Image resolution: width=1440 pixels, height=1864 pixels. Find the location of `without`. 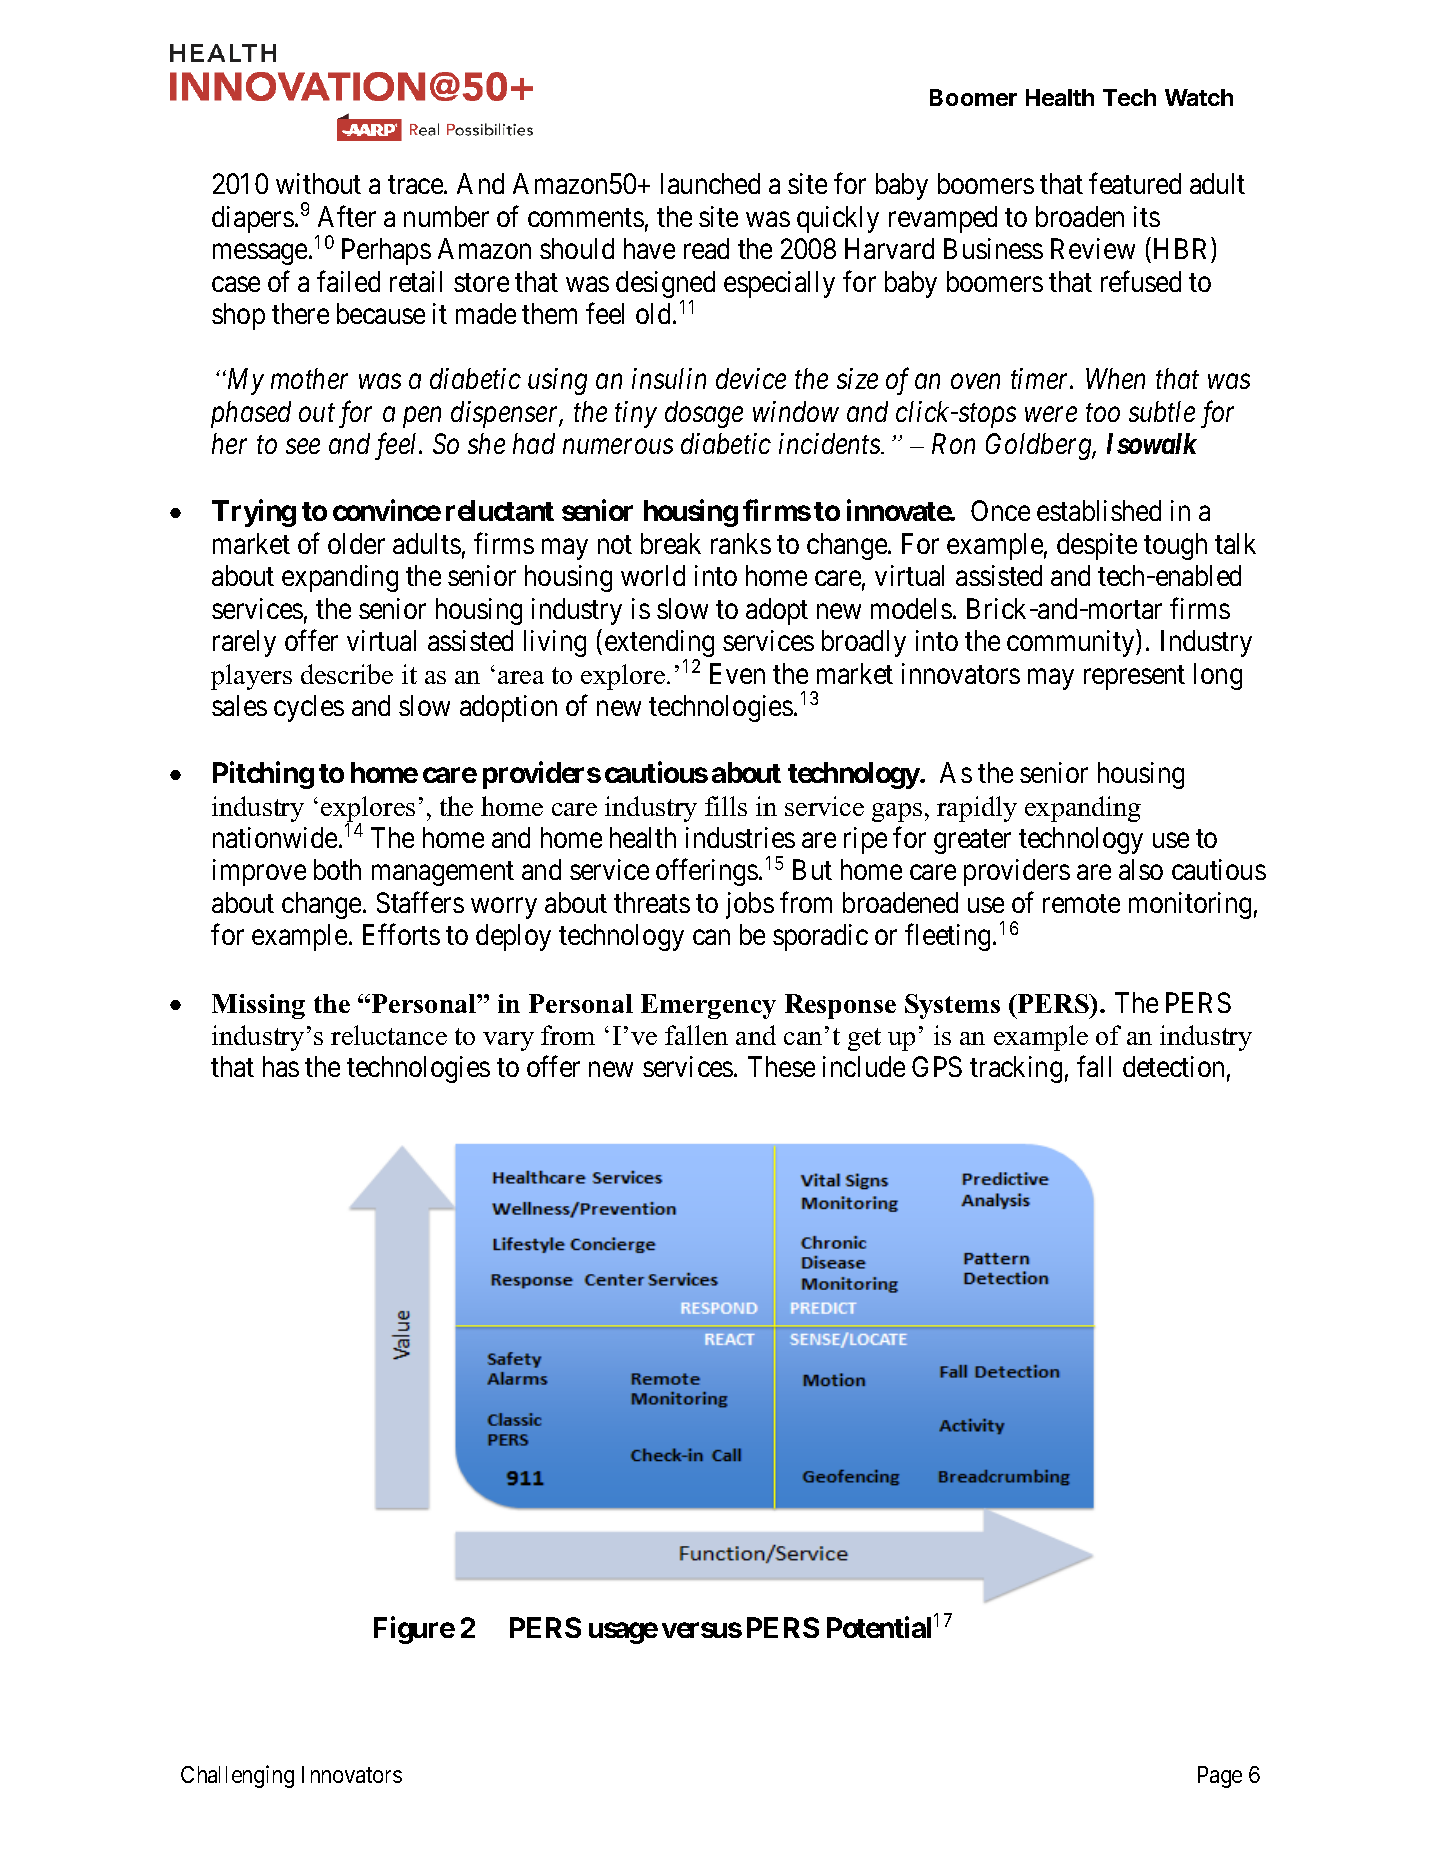

without is located at coordinates (318, 183).
